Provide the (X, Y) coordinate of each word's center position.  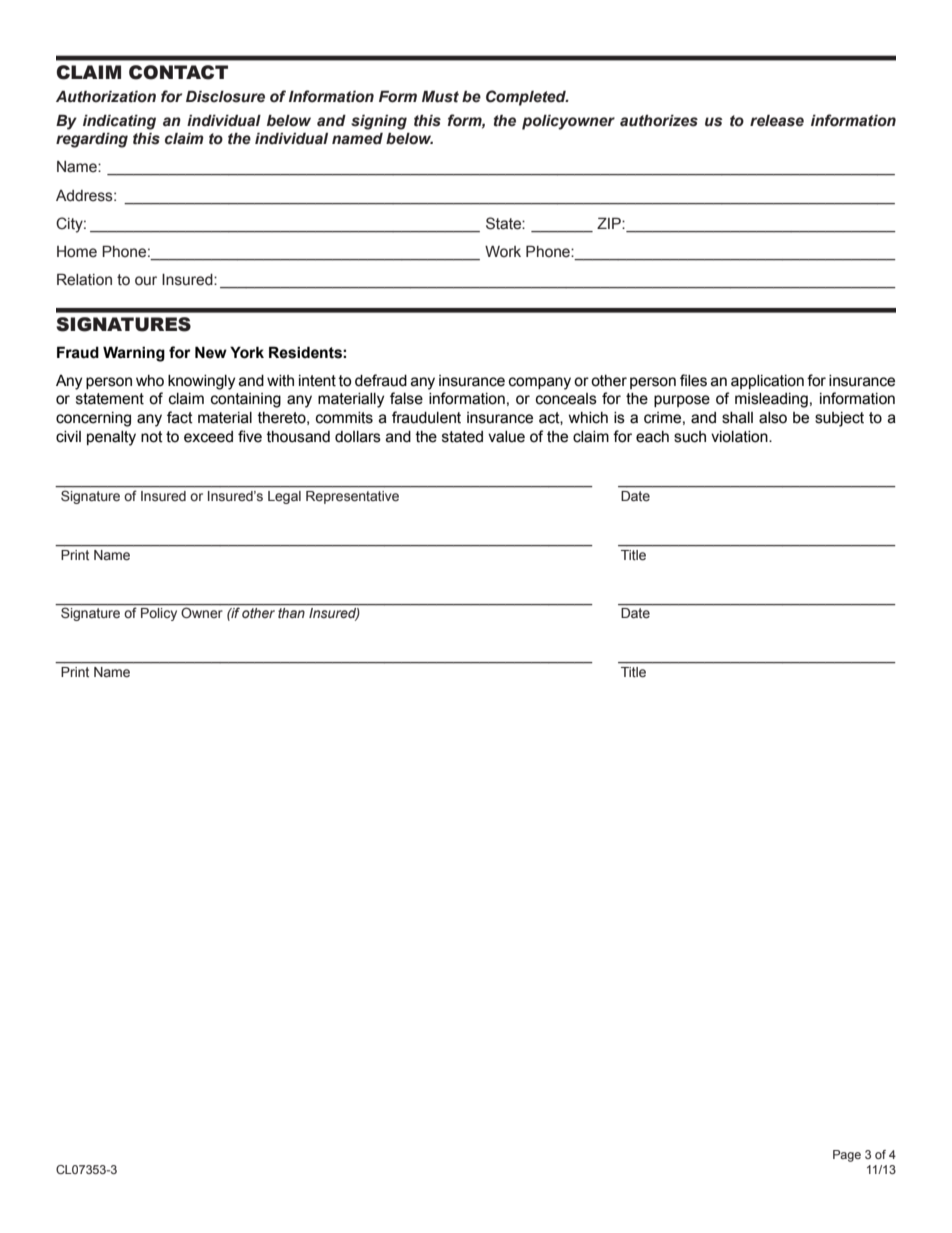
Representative (352, 497)
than (291, 613)
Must (440, 96)
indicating (119, 122)
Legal (284, 497)
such (690, 437)
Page (847, 1156)
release (777, 120)
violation (740, 437)
